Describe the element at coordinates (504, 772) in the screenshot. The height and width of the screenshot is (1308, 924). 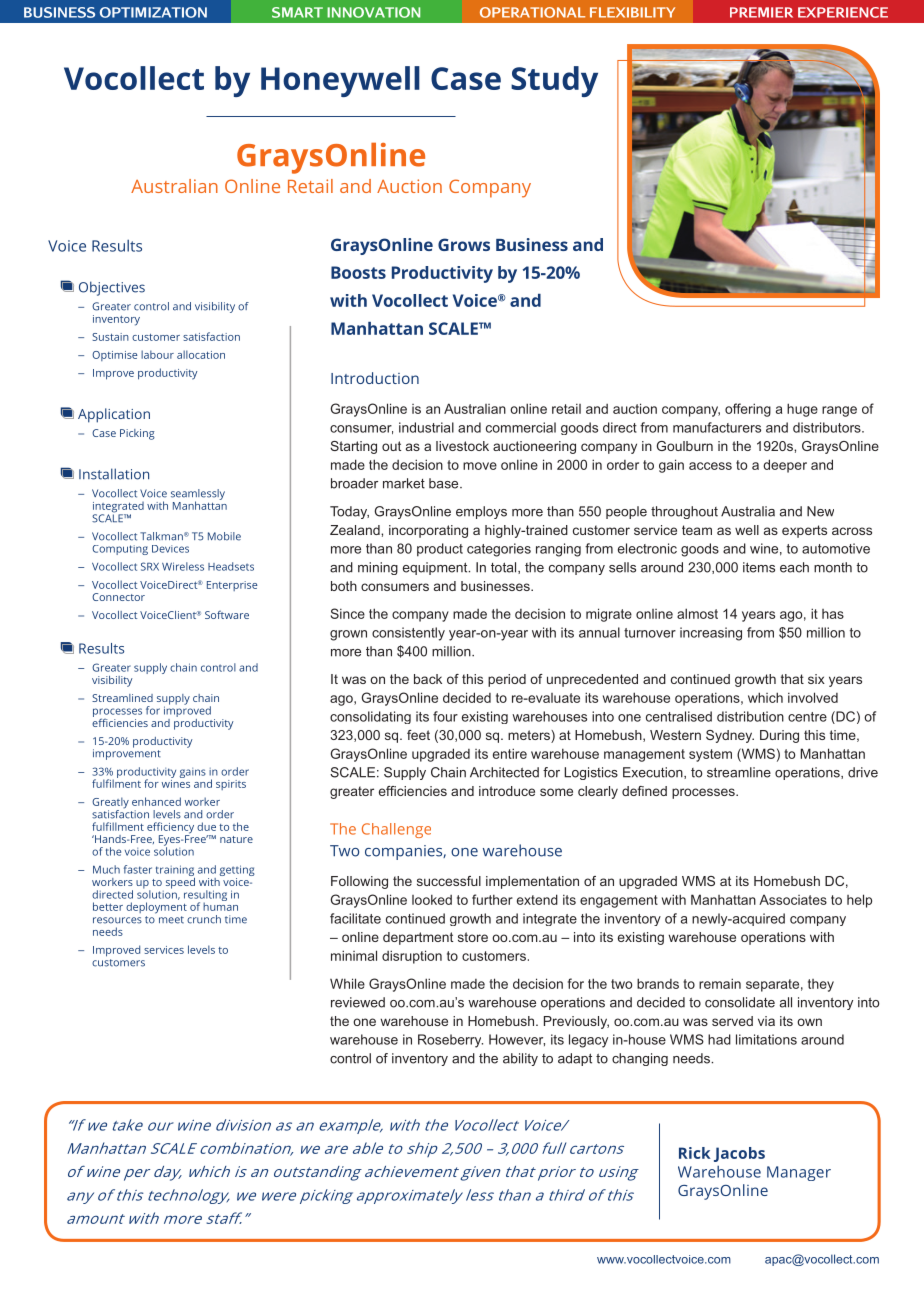
I see `Architected` at that location.
